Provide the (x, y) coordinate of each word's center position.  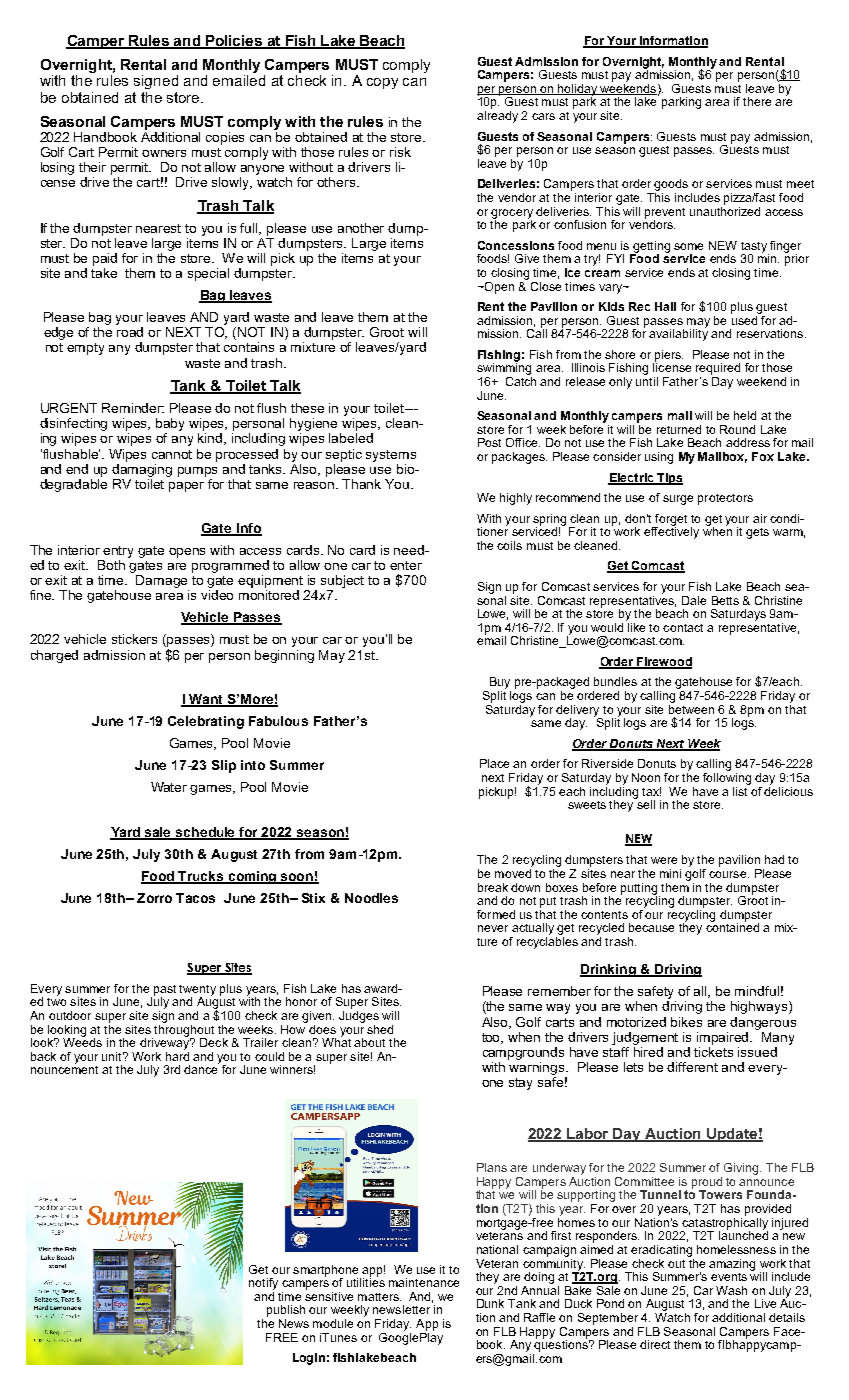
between (691, 708)
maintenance (424, 1282)
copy (382, 83)
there (757, 101)
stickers (134, 639)
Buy (499, 684)
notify (263, 1284)
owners (164, 153)
